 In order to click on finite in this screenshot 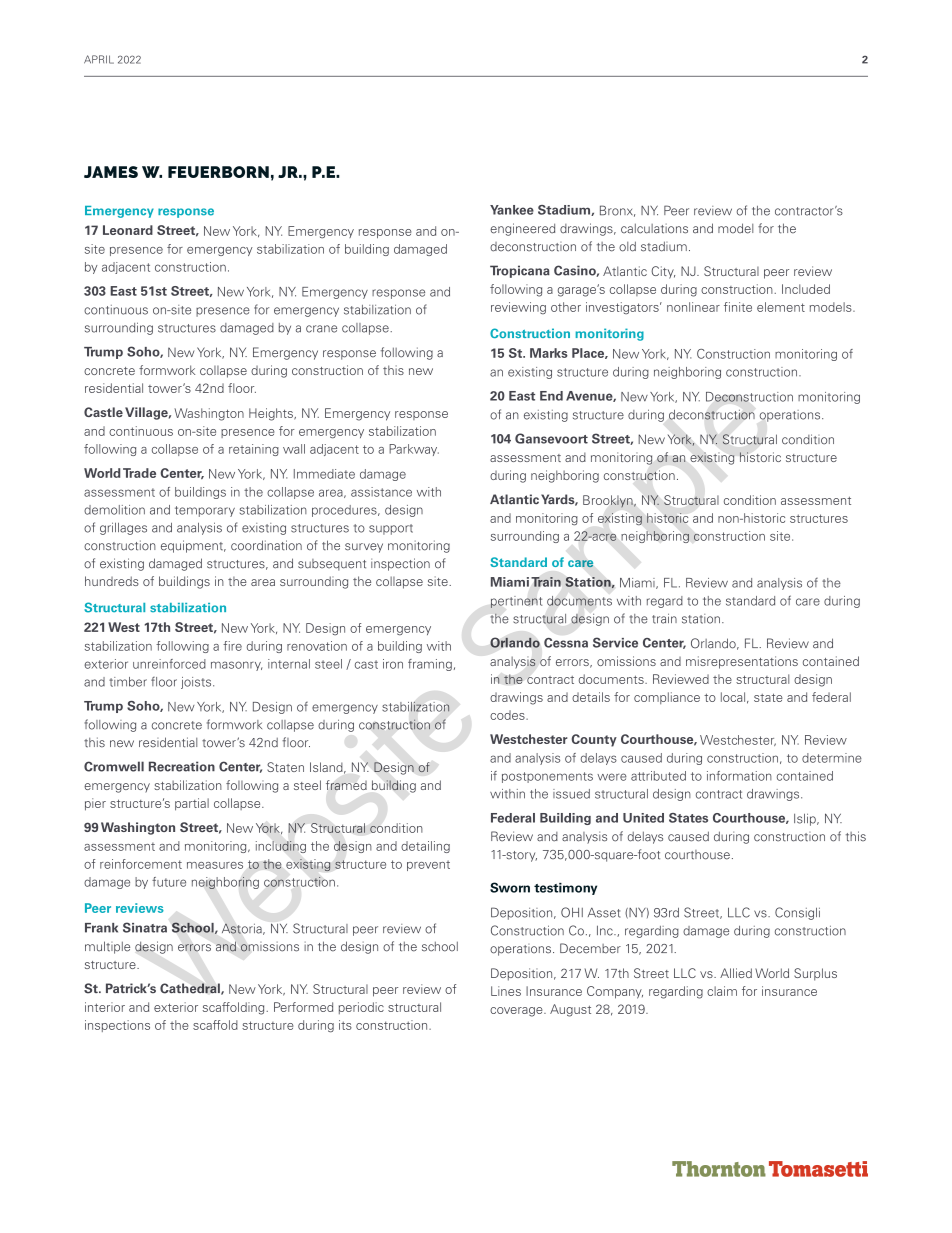, I will do `click(738, 307)`.
